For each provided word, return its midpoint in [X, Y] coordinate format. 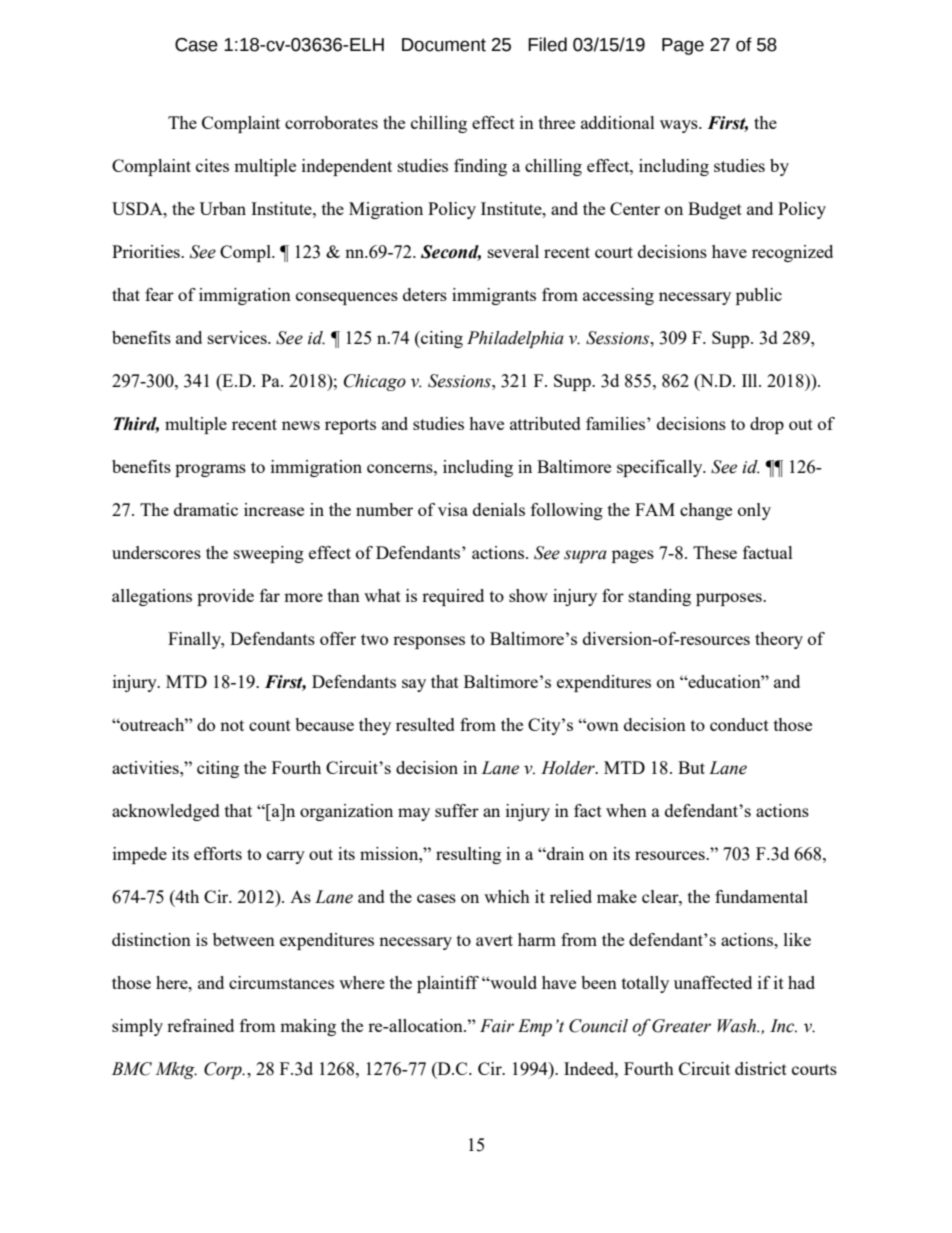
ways [680, 126]
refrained [200, 1025]
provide [225, 597]
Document [444, 45]
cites [212, 165]
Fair [497, 1026]
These [715, 552]
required [453, 597]
